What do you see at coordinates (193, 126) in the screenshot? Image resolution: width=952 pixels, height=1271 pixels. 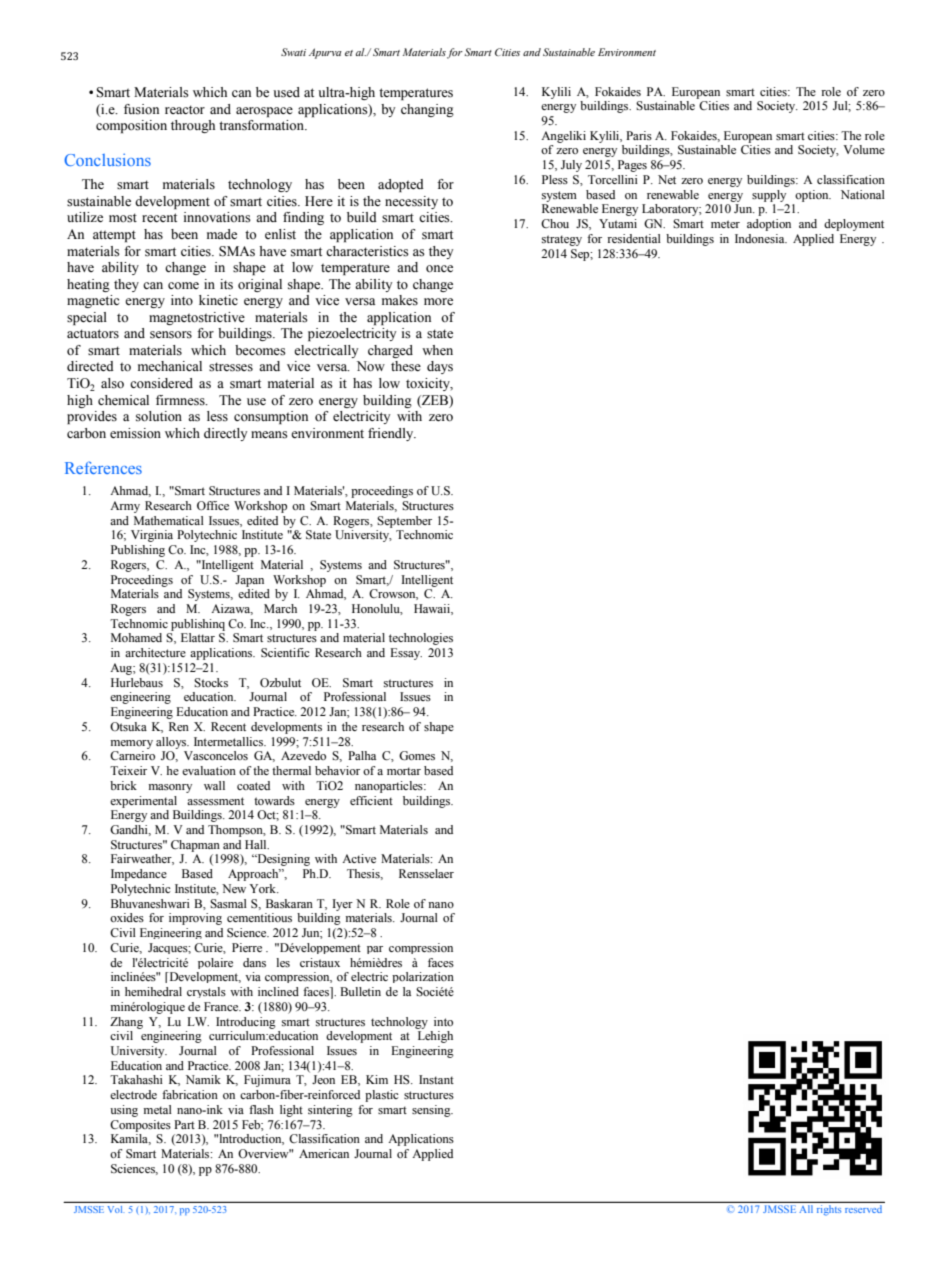 I see `through` at bounding box center [193, 126].
